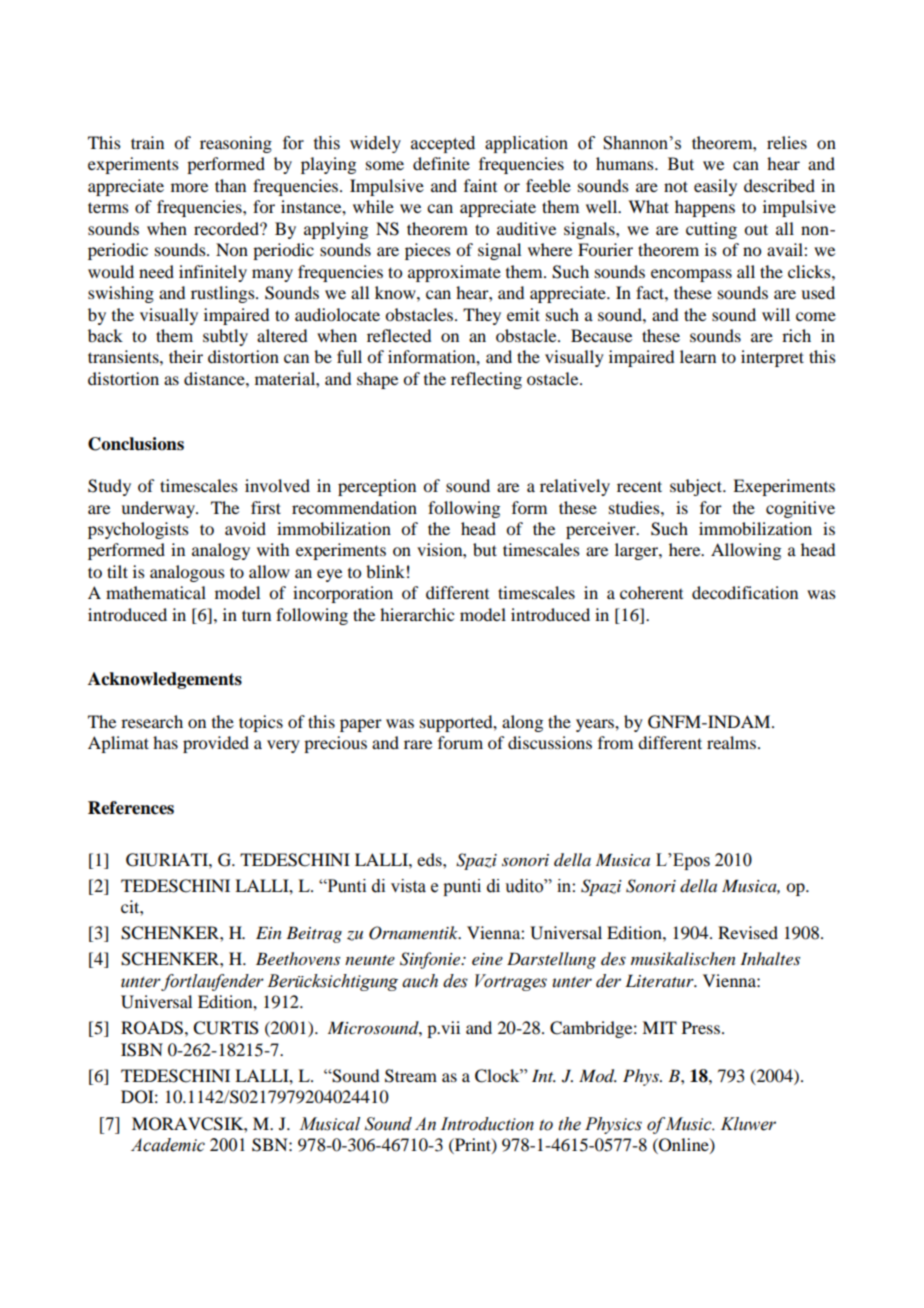 The image size is (924, 1308). What do you see at coordinates (487, 1124) in the page?
I see `Introduction` at bounding box center [487, 1124].
